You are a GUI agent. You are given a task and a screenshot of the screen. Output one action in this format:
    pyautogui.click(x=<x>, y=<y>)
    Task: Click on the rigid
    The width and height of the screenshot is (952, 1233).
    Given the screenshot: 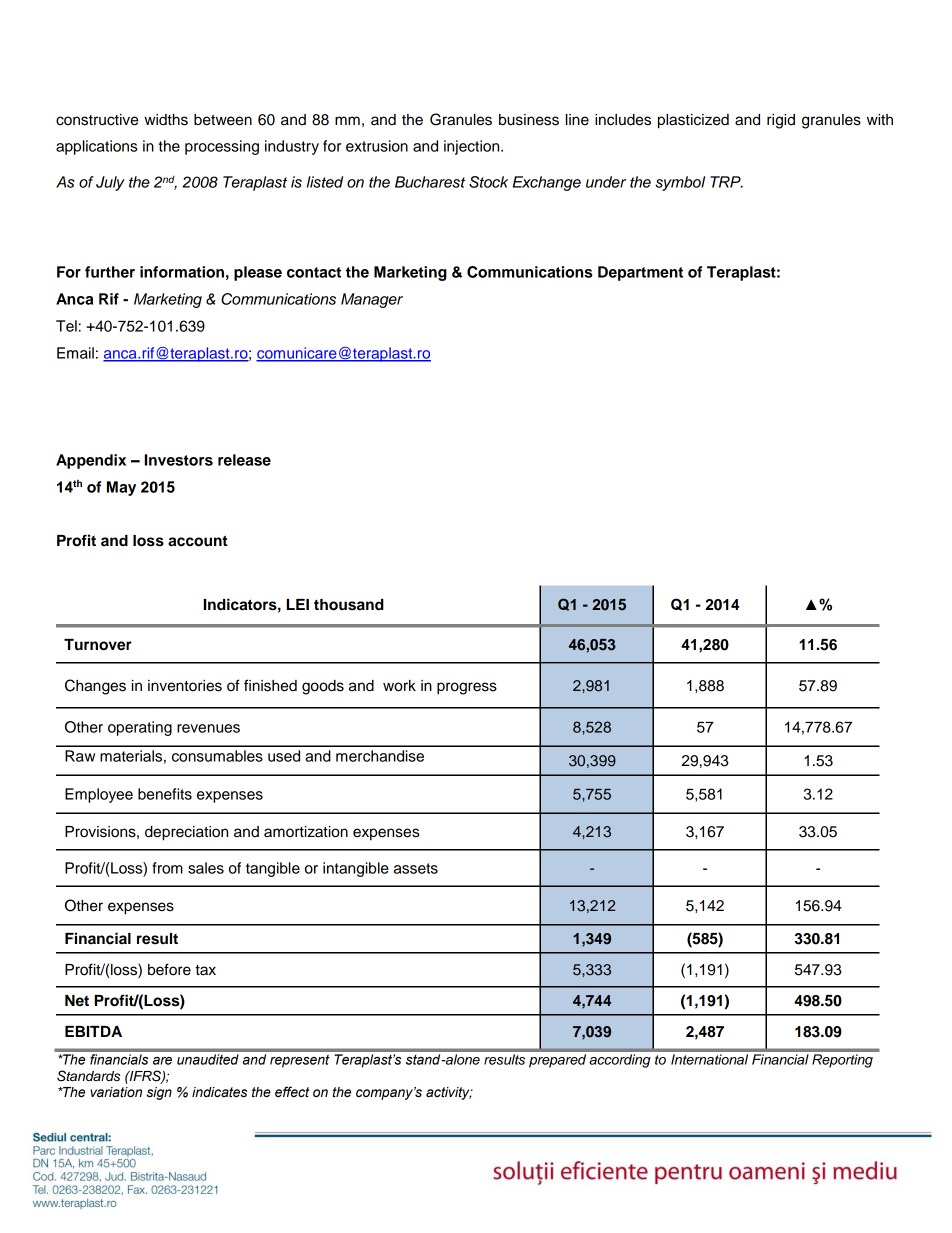 What is the action you would take?
    pyautogui.click(x=781, y=121)
